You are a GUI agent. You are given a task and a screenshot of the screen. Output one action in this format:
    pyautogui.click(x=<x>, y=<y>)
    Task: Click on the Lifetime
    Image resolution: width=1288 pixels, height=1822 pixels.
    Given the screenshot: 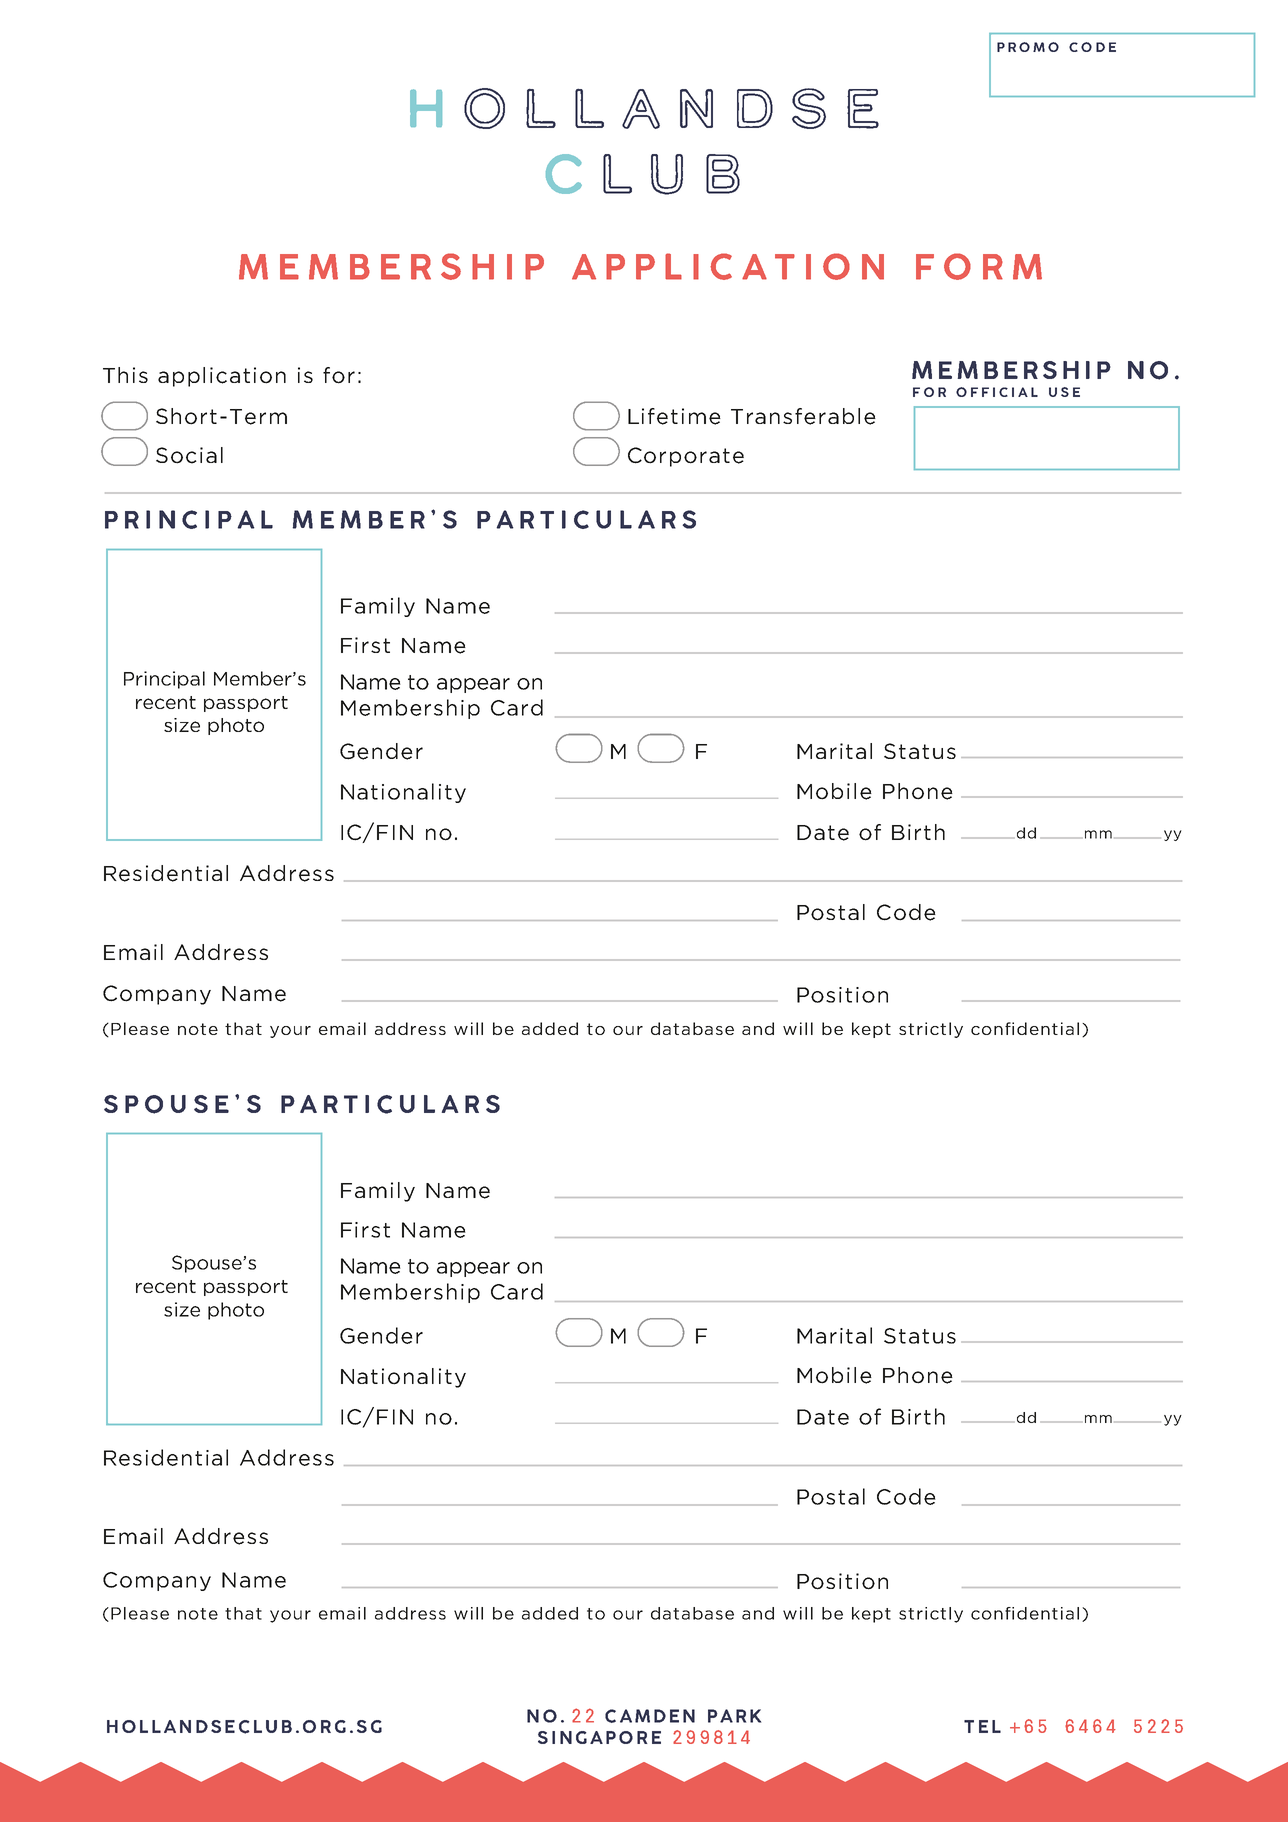 What is the action you would take?
    pyautogui.click(x=674, y=416)
